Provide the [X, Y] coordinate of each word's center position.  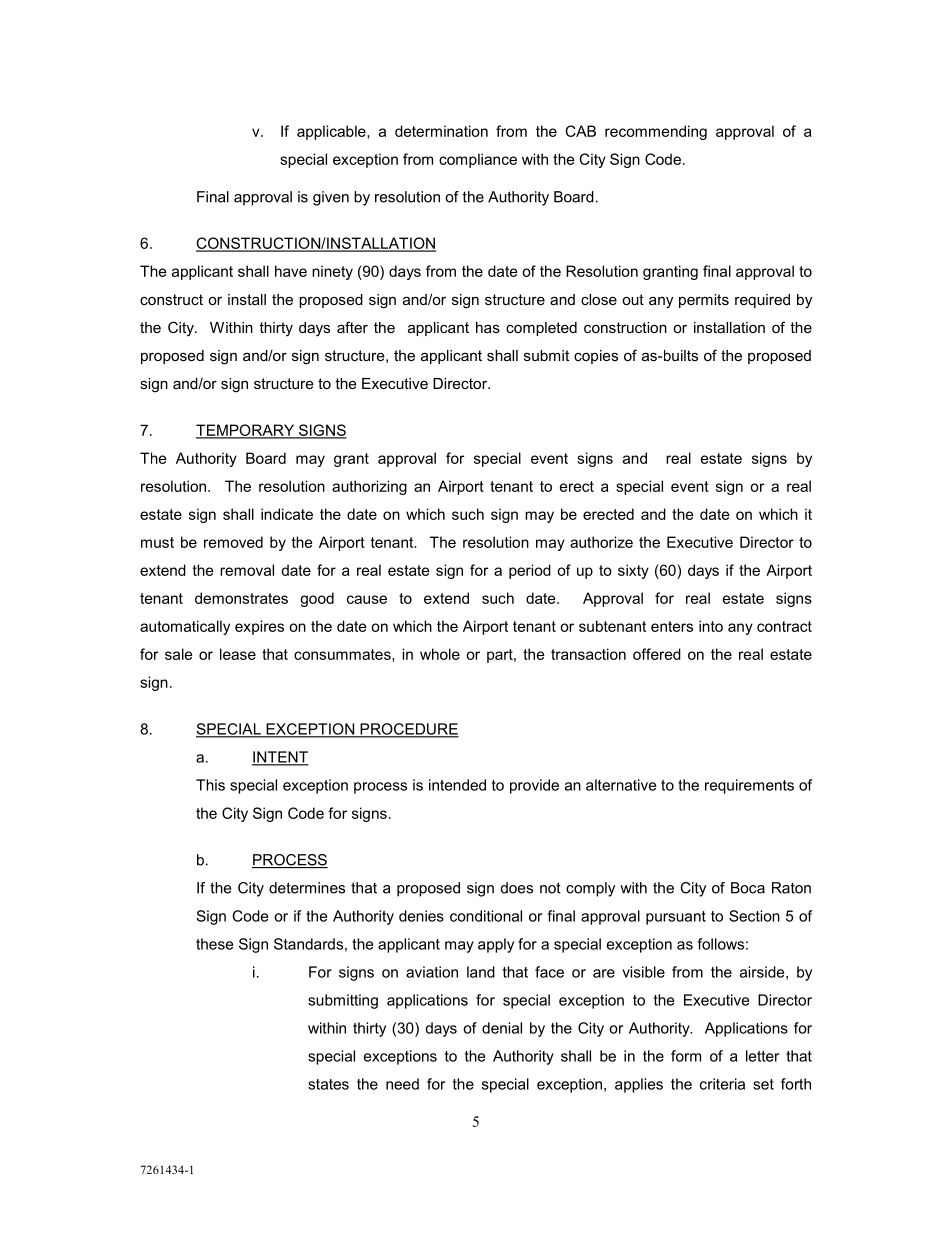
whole [440, 654]
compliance [478, 160]
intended [457, 785]
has [488, 327]
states [328, 1084]
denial [502, 1028]
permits [704, 301]
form [686, 1056]
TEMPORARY [246, 431]
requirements [749, 786]
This [210, 785]
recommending [656, 132]
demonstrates [241, 598]
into [711, 626]
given [331, 198]
